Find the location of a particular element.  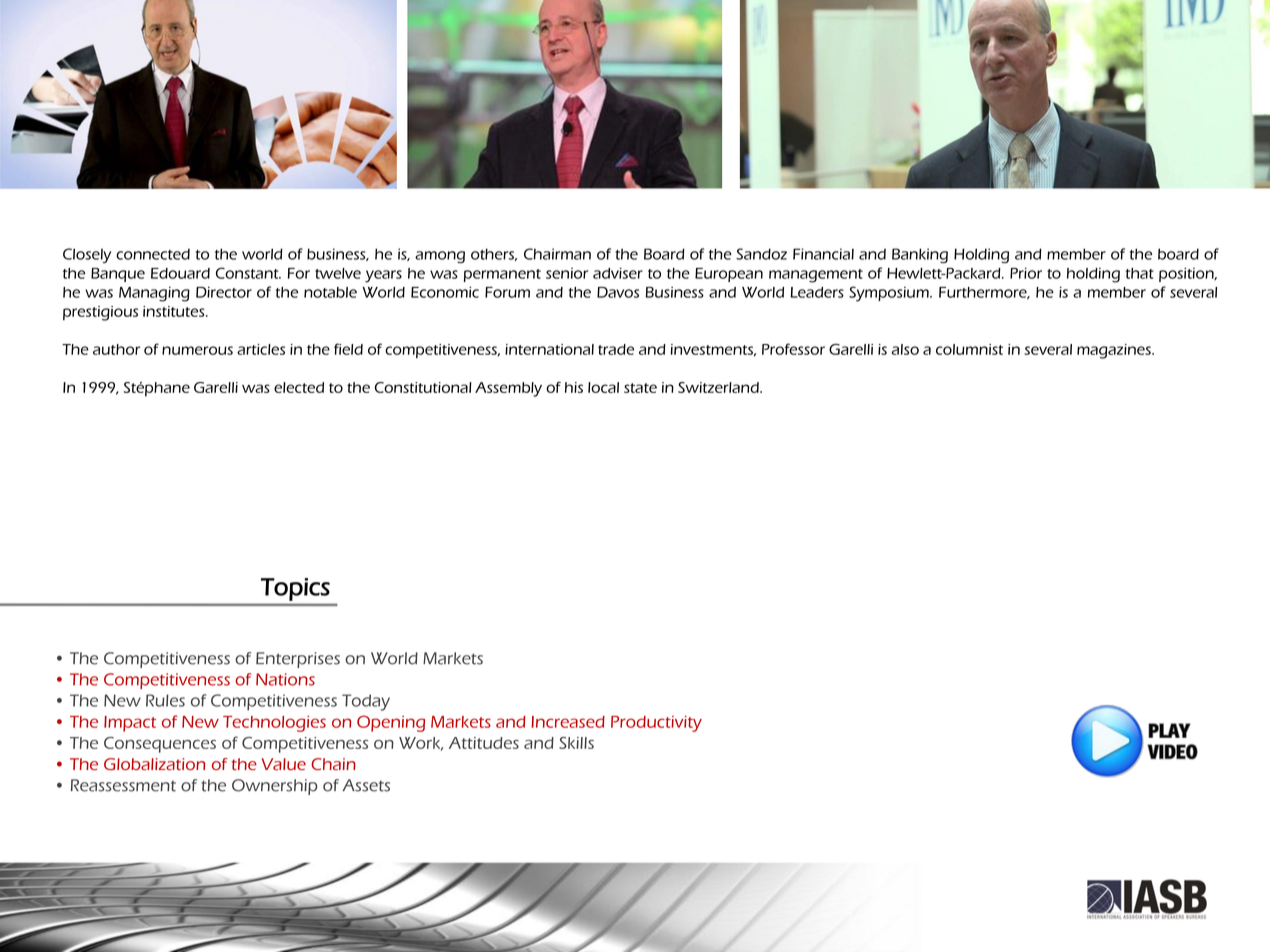

Globalization is located at coordinates (154, 764).
